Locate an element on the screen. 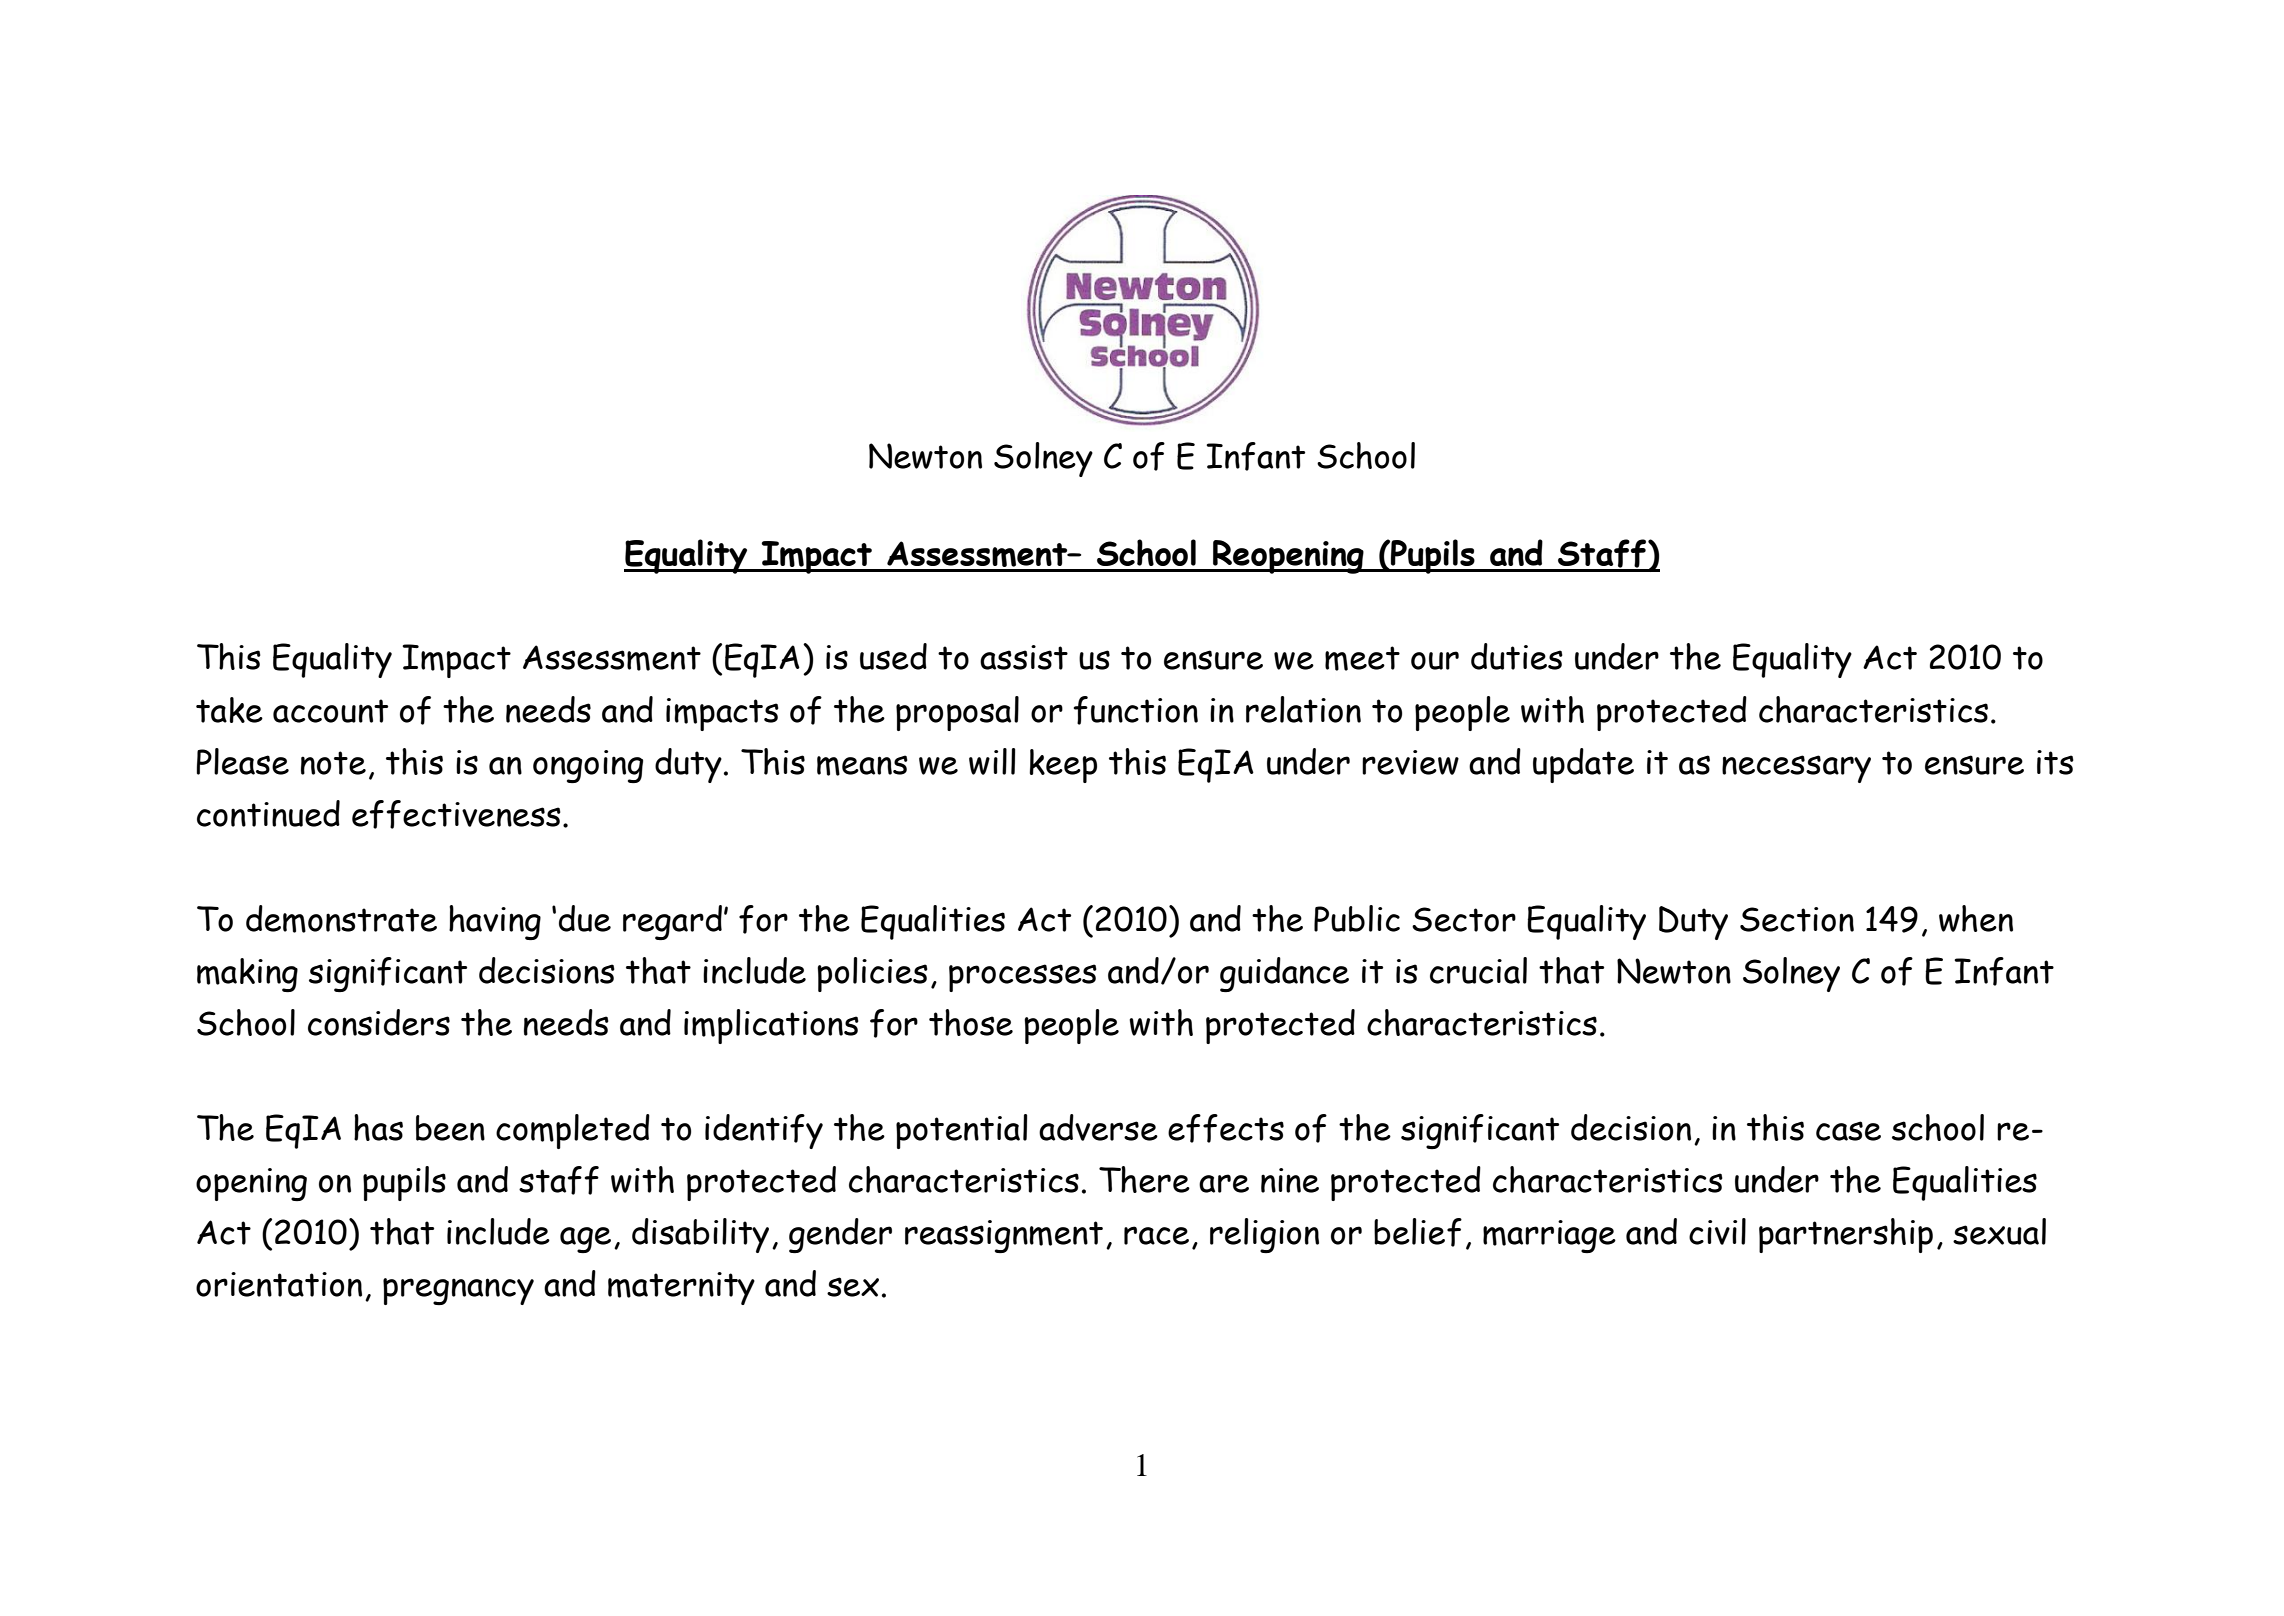 The image size is (2284, 1616). duties is located at coordinates (1517, 656).
